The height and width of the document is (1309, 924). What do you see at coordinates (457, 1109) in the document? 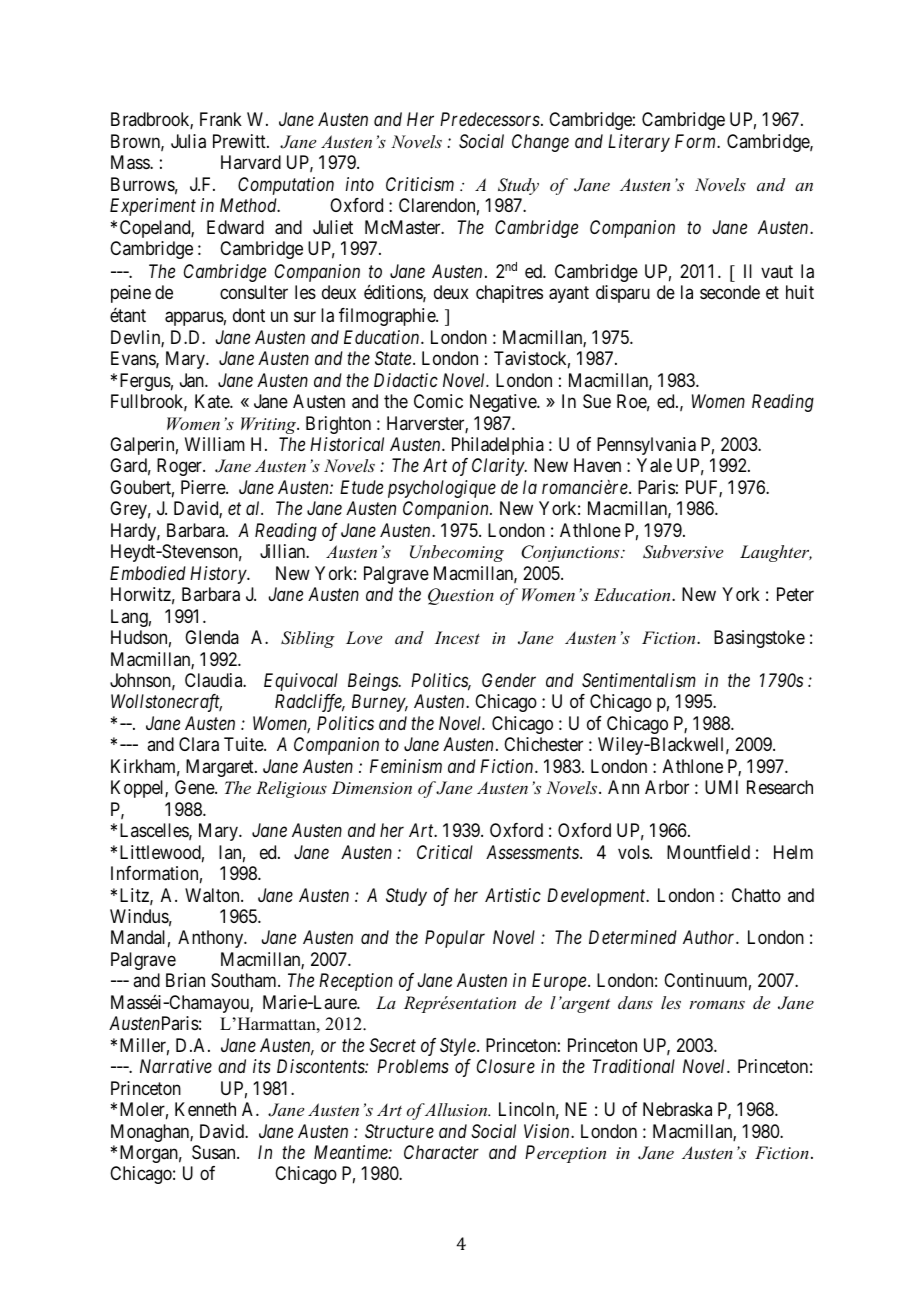
I see `Allusion` at bounding box center [457, 1109].
